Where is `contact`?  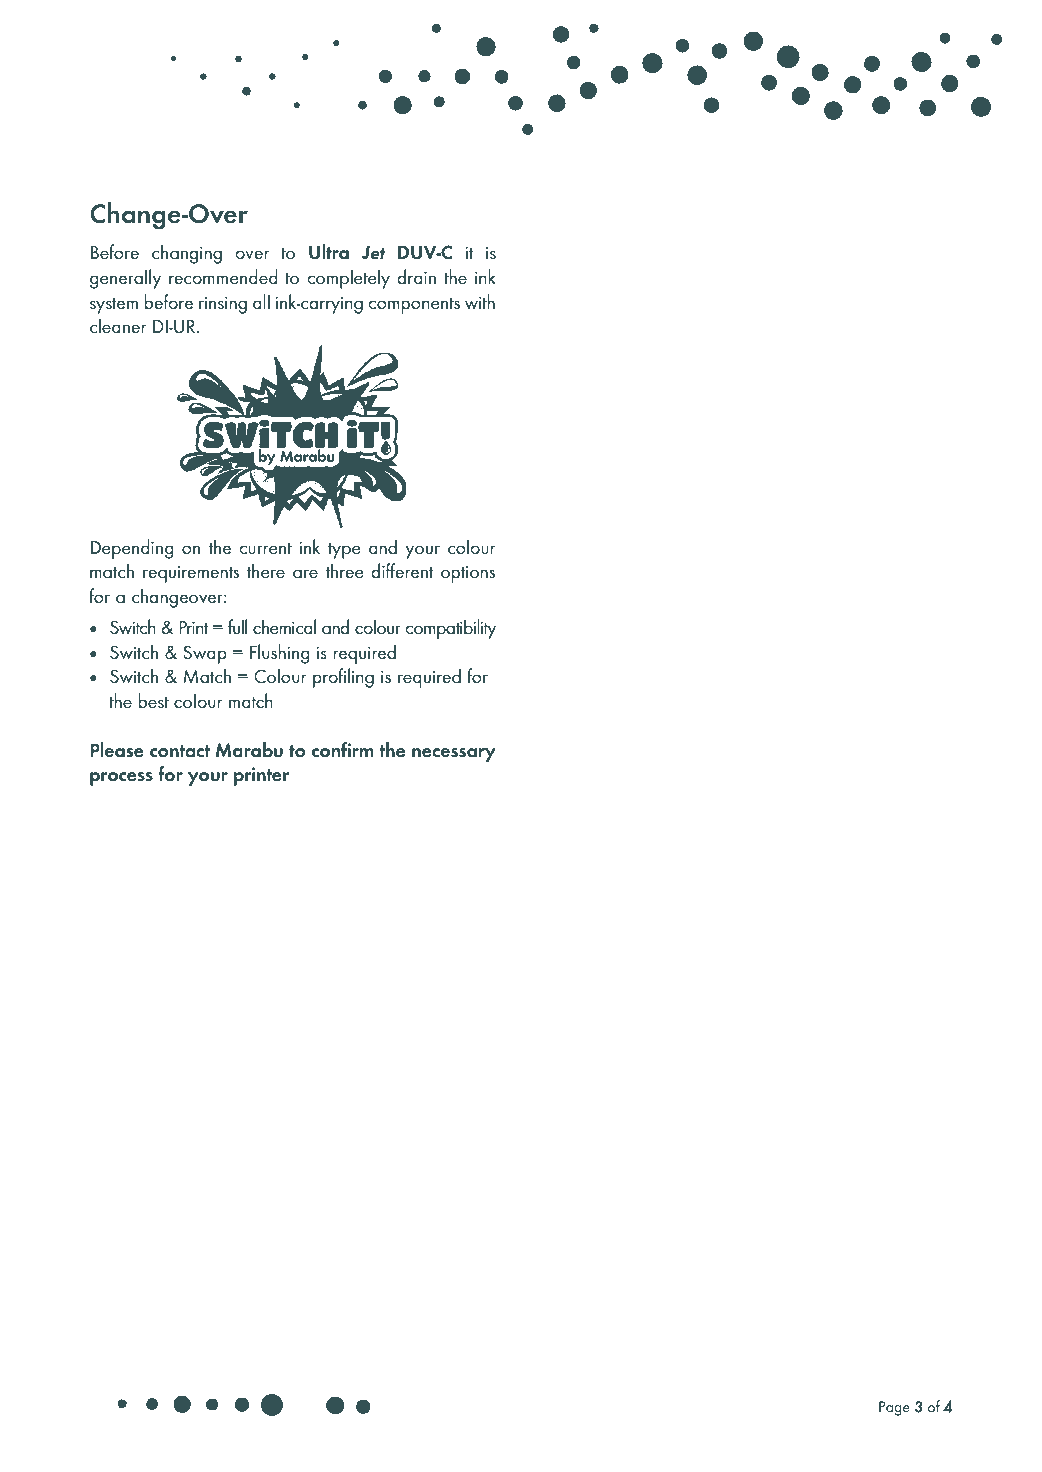
contact is located at coordinates (180, 751).
